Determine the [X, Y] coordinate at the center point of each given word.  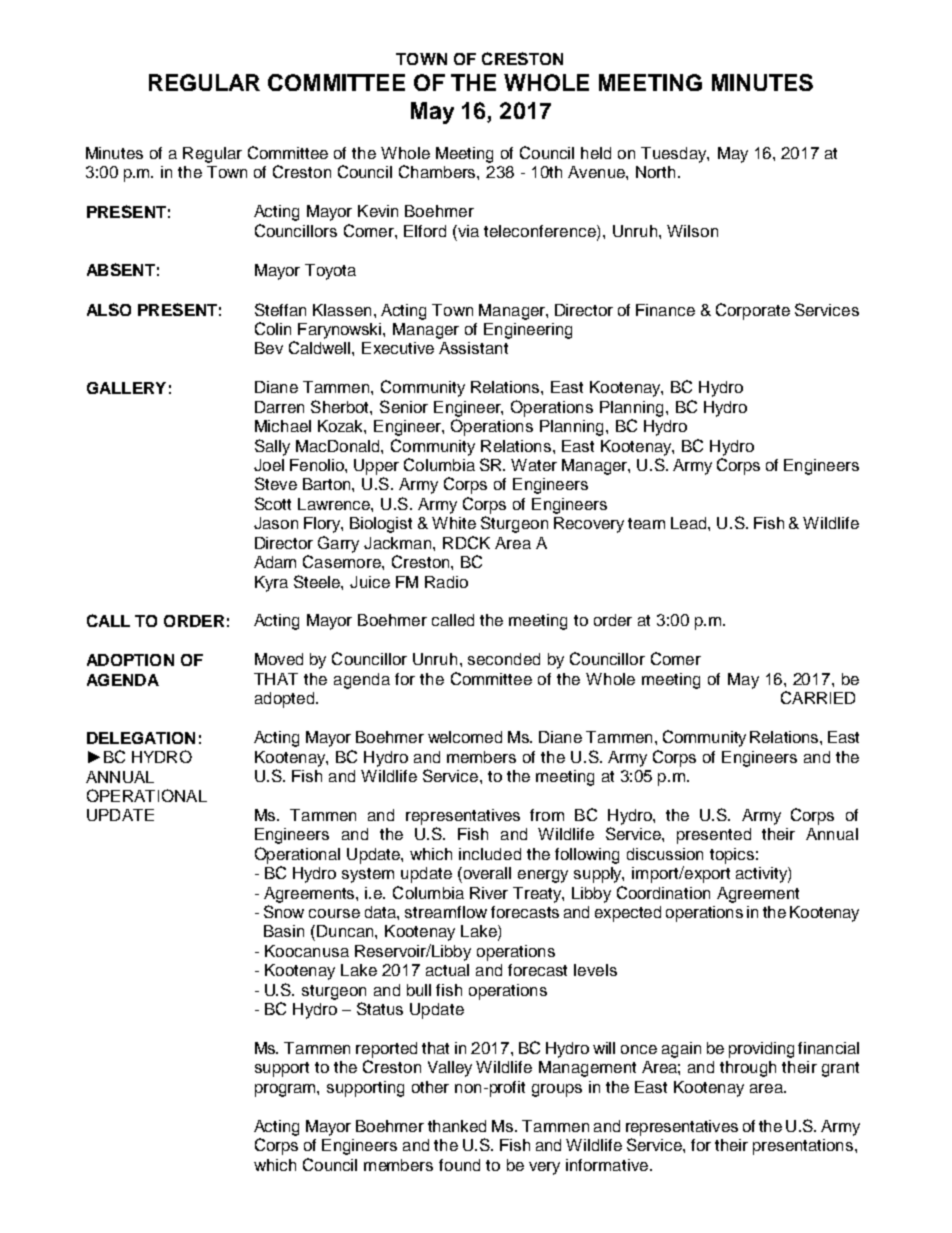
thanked [457, 1126]
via [467, 231]
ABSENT [121, 269]
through [748, 1069]
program [286, 1090]
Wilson [692, 231]
